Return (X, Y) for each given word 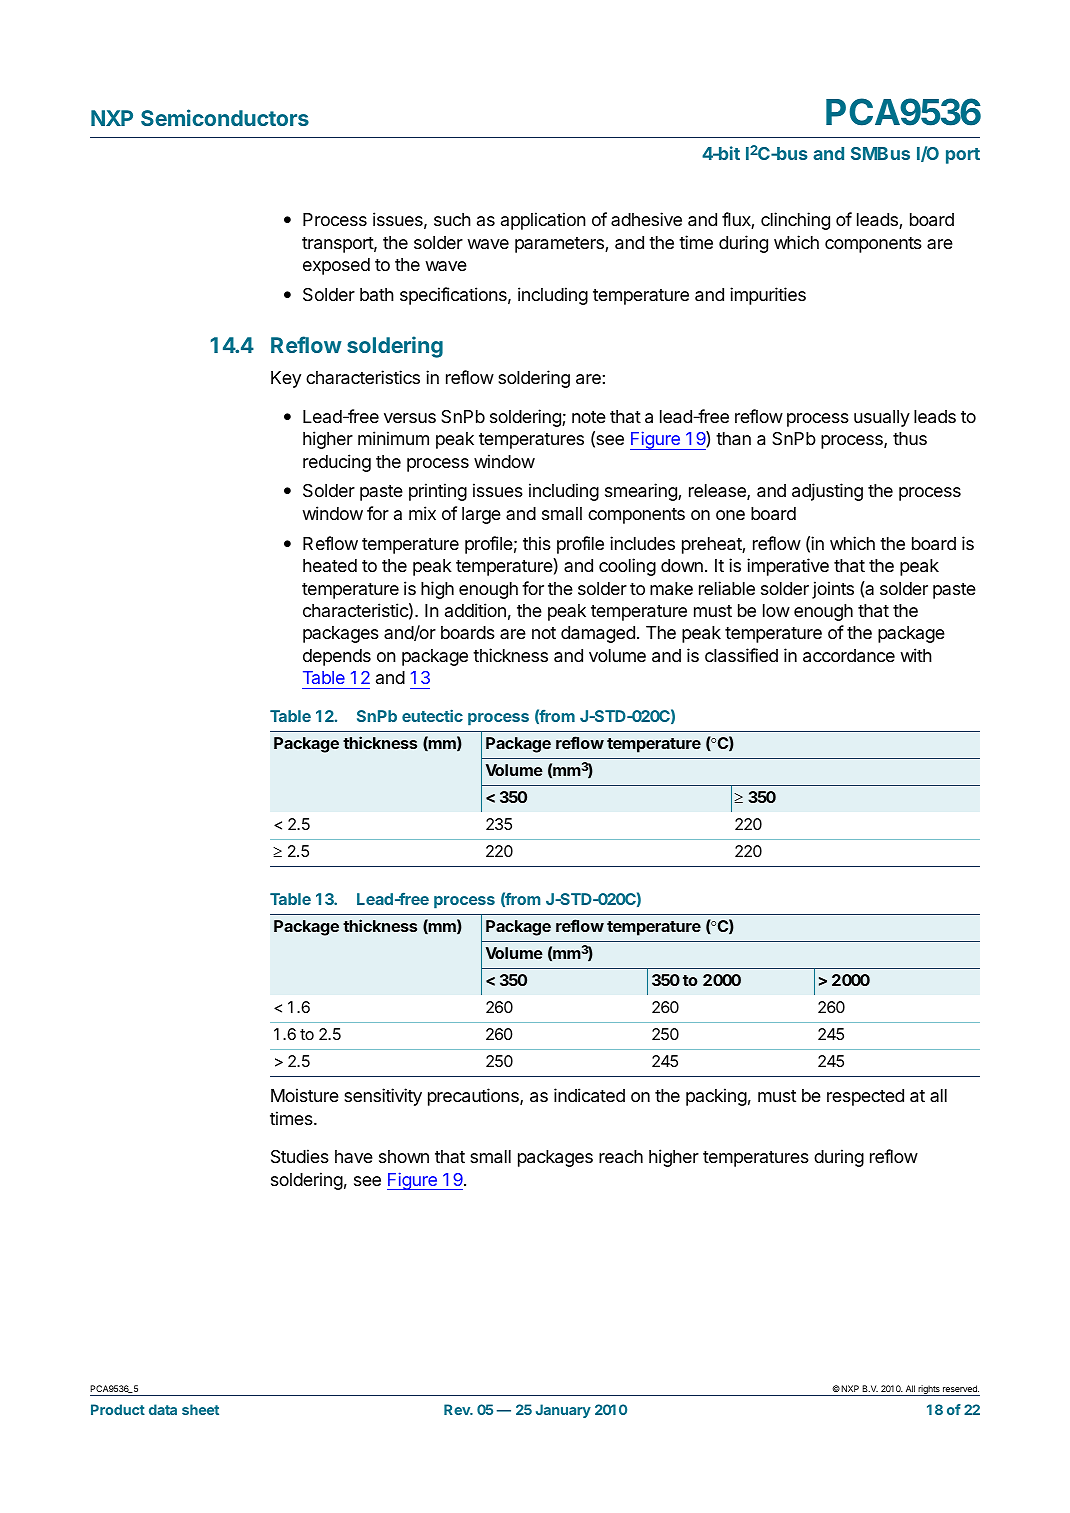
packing (716, 1097)
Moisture (305, 1095)
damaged (598, 634)
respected (865, 1097)
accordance (849, 656)
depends (337, 657)
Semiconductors (225, 117)
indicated (589, 1095)
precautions (474, 1097)
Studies (300, 1156)
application (543, 221)
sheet (200, 1409)
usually (882, 418)
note (589, 417)
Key (286, 379)
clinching (795, 221)
